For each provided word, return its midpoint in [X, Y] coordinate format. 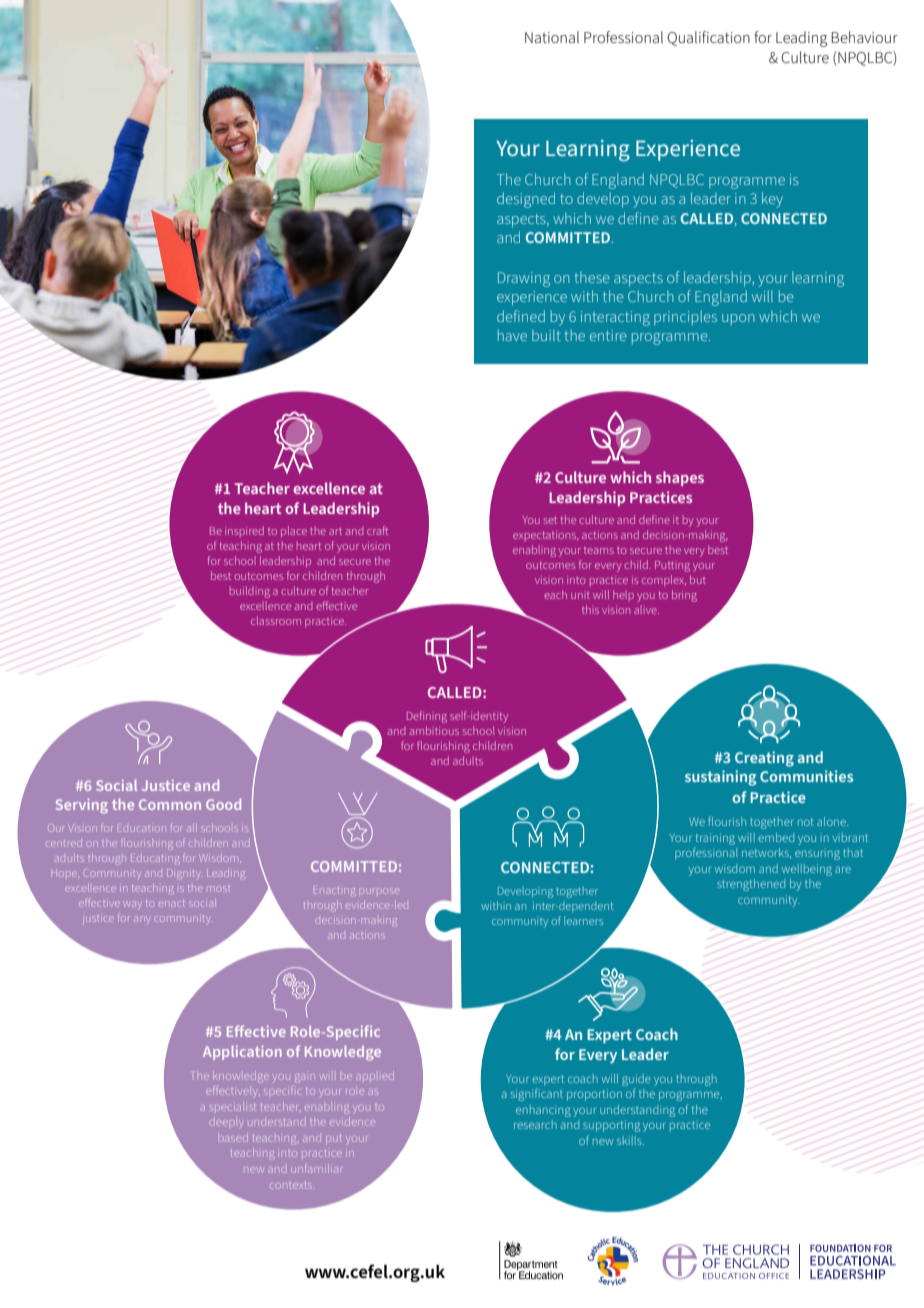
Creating [764, 759]
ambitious [434, 730]
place [294, 532]
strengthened [751, 885]
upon [738, 319]
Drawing [524, 279]
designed [526, 200]
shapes [680, 478]
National [552, 37]
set [550, 520]
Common [170, 804]
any [141, 919]
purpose [378, 891]
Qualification [708, 38]
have [512, 335]
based [233, 1139]
